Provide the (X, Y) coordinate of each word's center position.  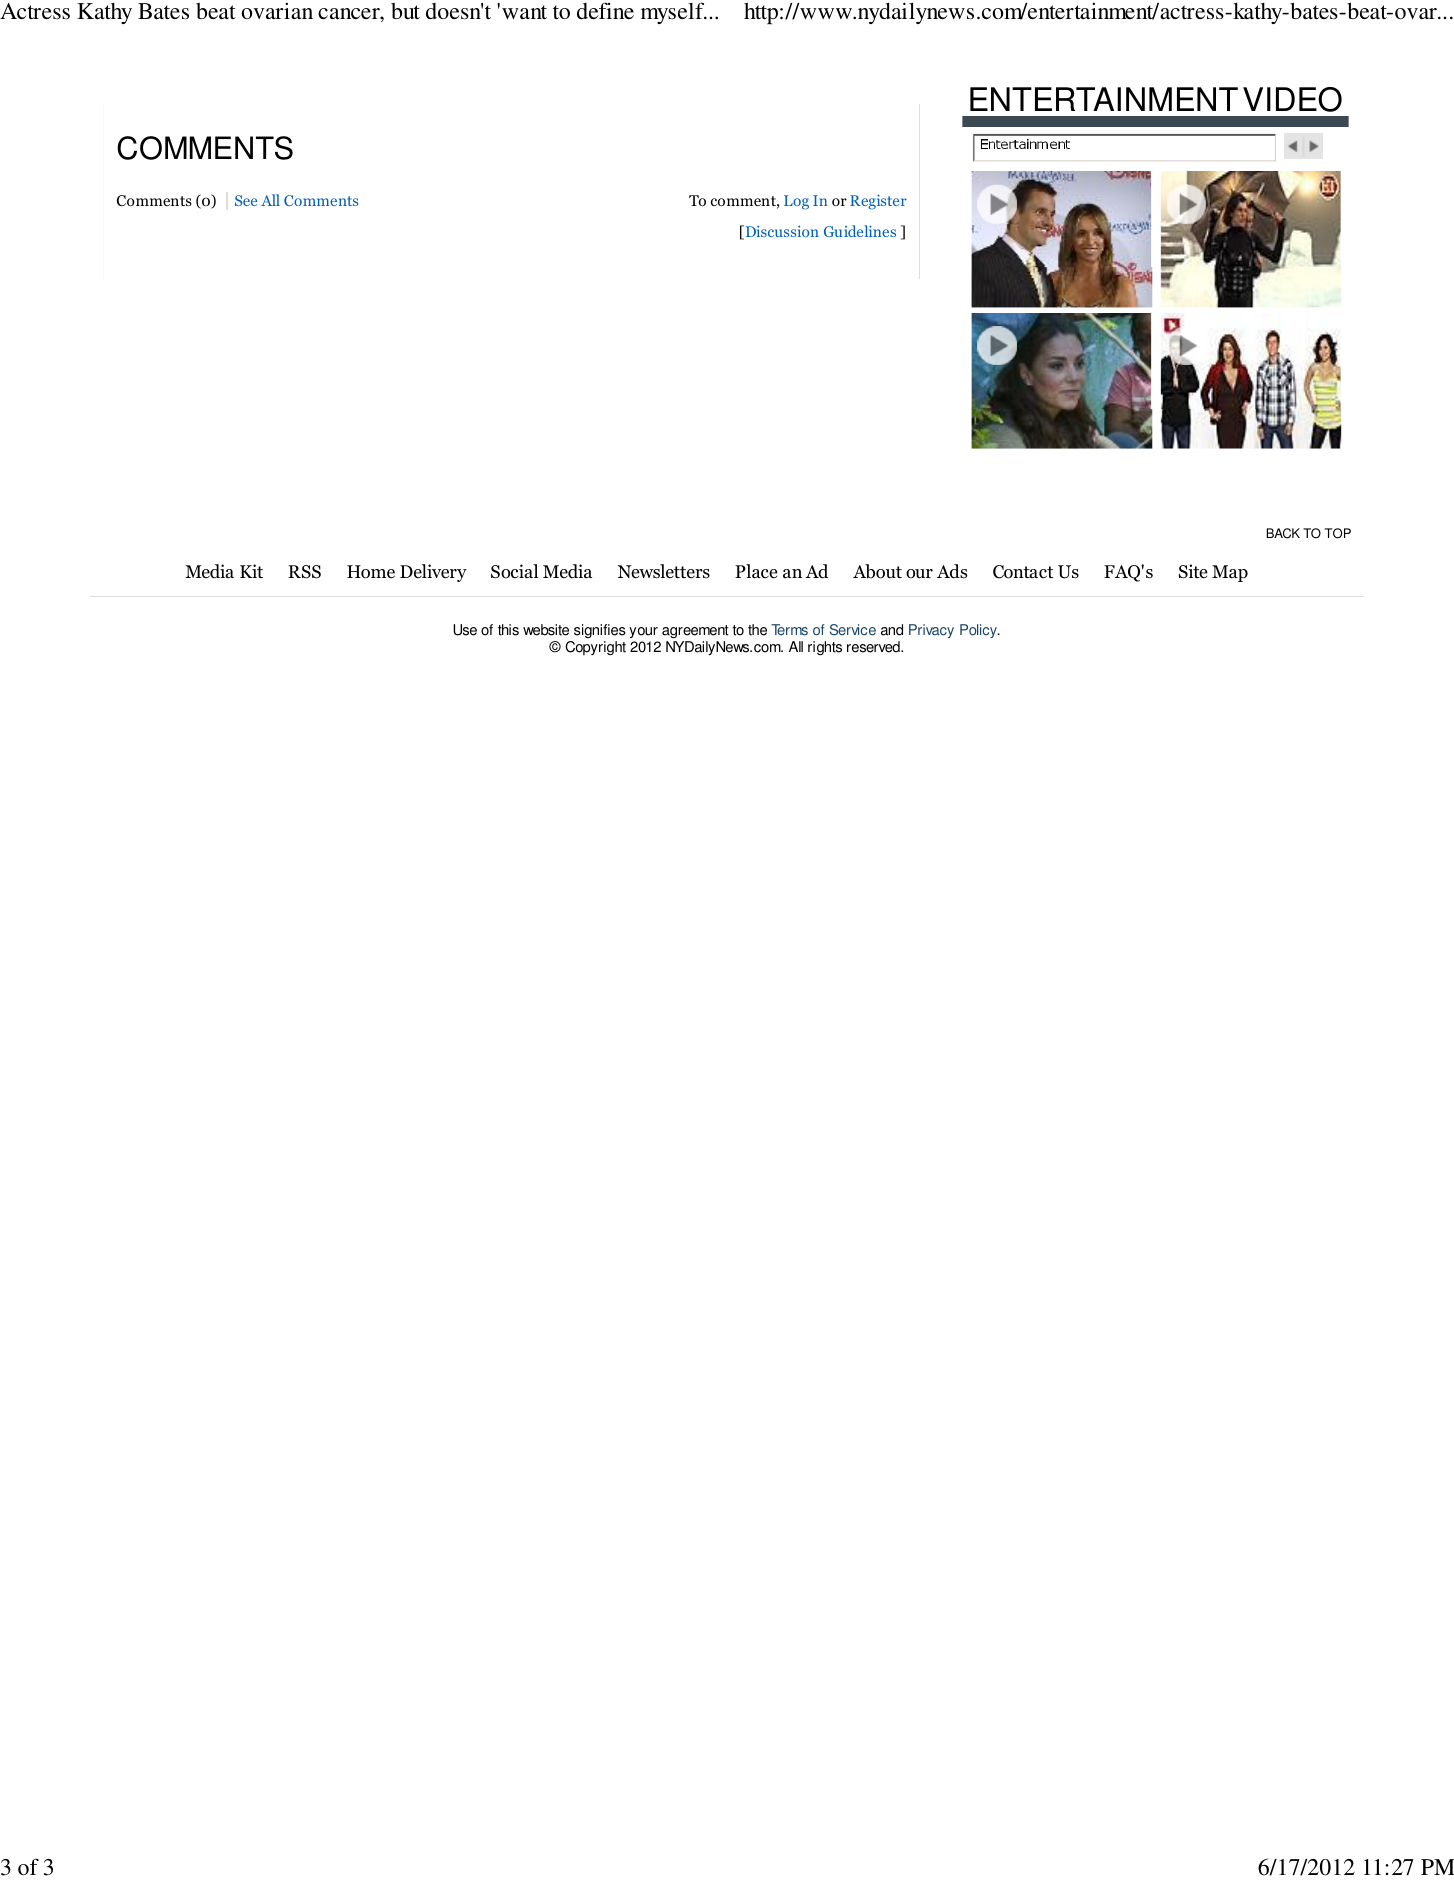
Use (465, 630)
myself (674, 13)
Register (878, 202)
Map (1230, 573)
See (246, 200)
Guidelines (860, 231)
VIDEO (1292, 99)
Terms (789, 630)
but (405, 11)
